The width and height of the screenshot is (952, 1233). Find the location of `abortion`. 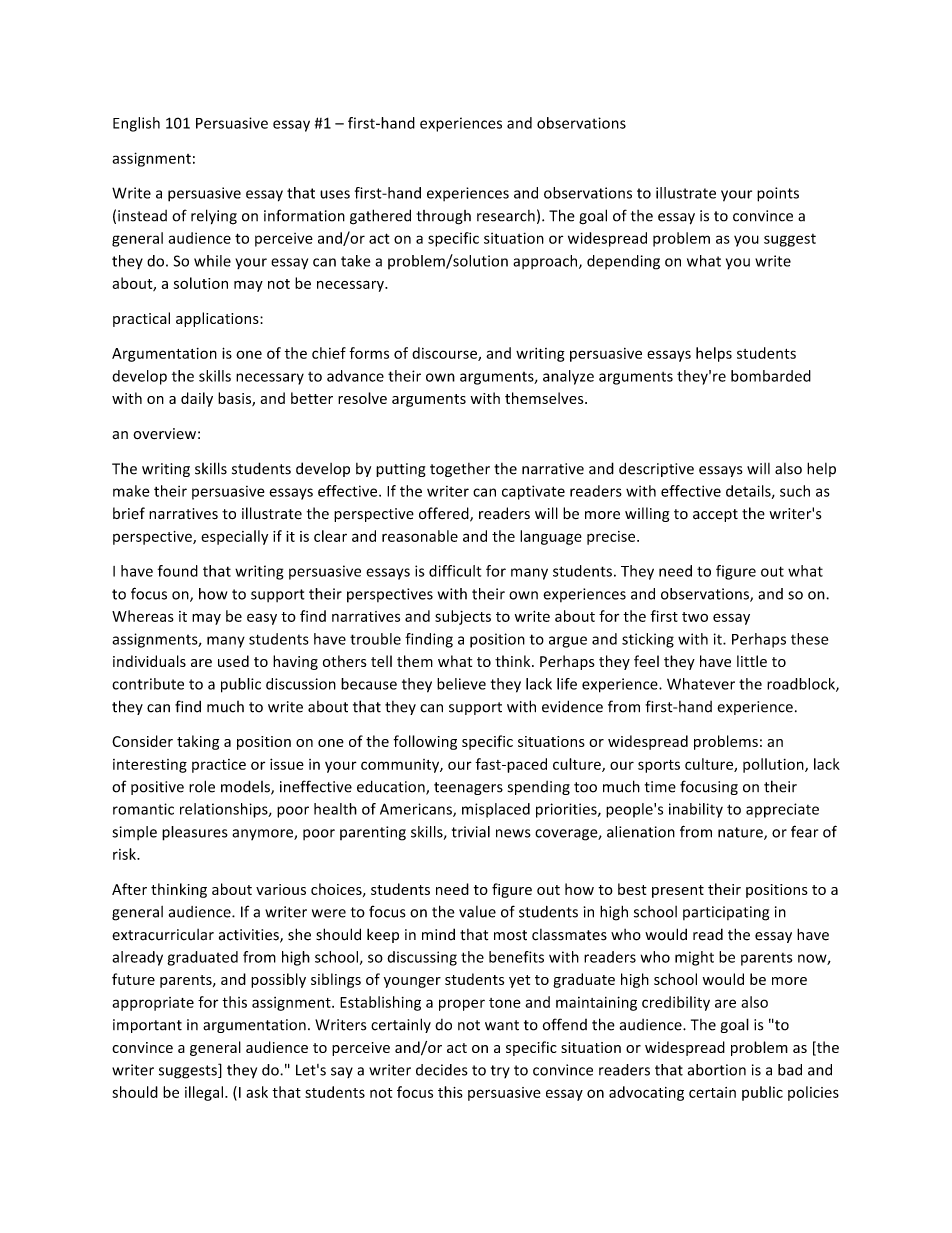

abortion is located at coordinates (717, 1070).
